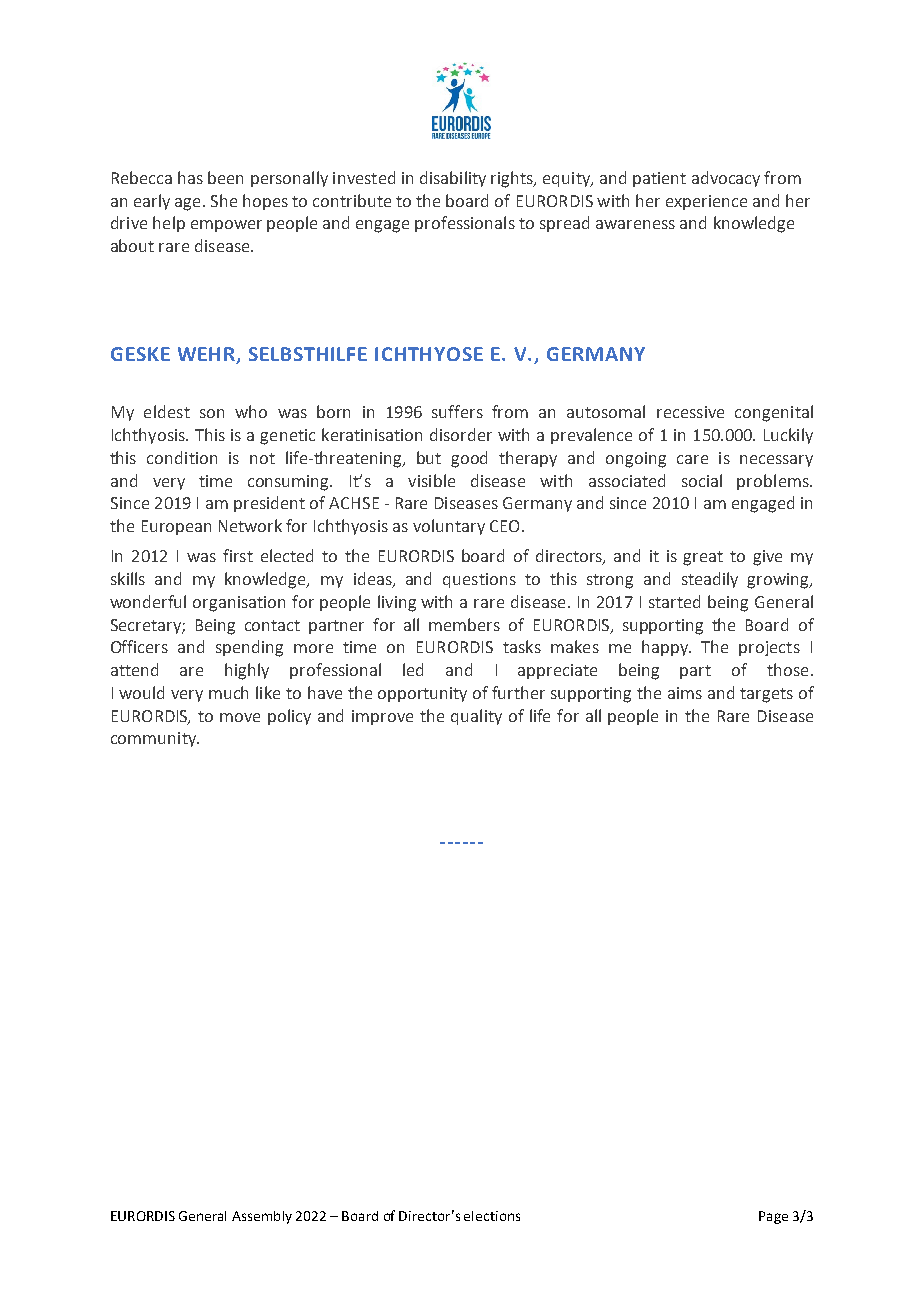 Image resolution: width=924 pixels, height=1307 pixels. What do you see at coordinates (228, 692) in the page?
I see `much` at bounding box center [228, 692].
